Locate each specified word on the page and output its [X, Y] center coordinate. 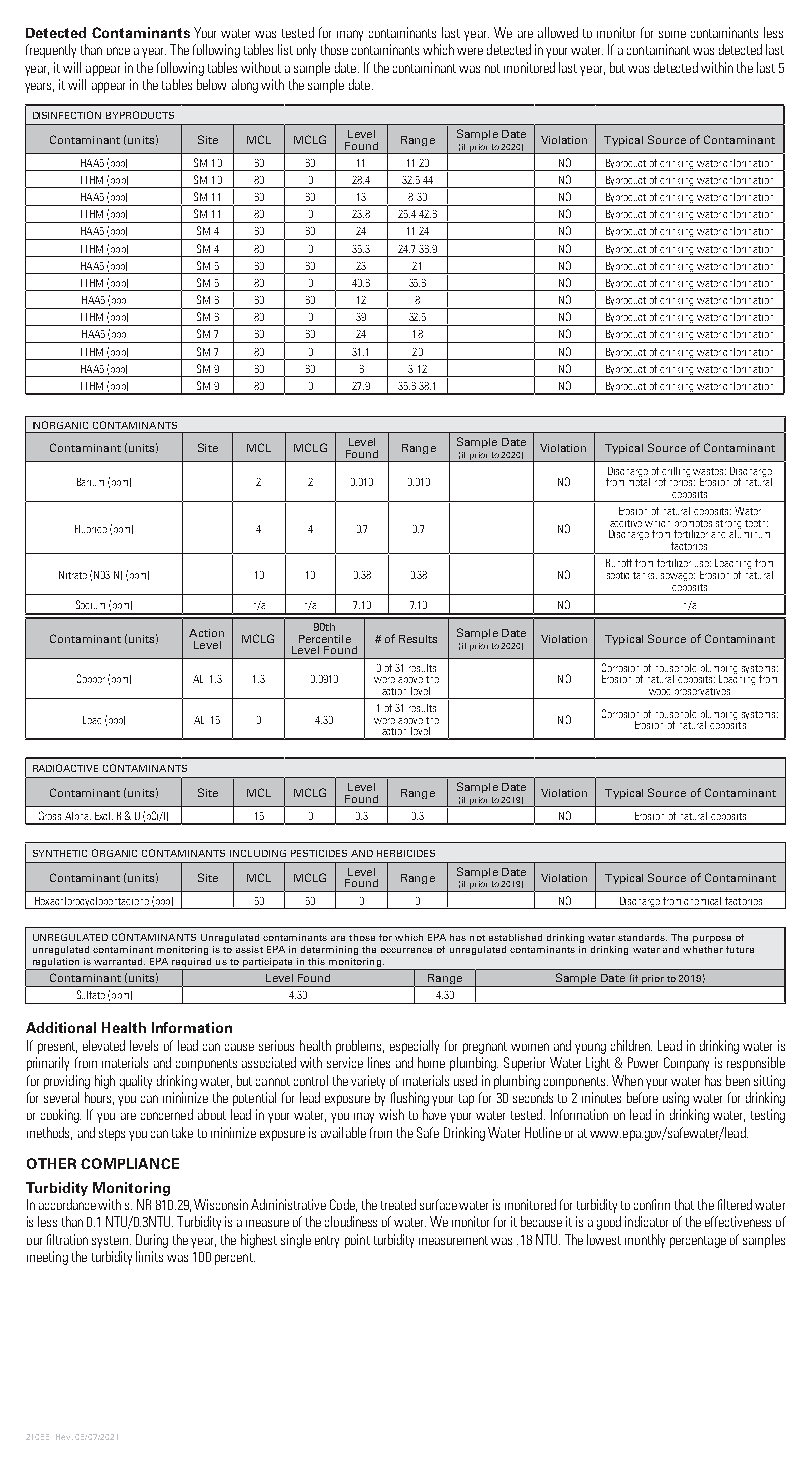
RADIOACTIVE [65, 768]
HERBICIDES [406, 853]
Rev [64, 1437]
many [350, 35]
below [211, 84]
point [357, 1241]
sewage [678, 577]
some [672, 34]
